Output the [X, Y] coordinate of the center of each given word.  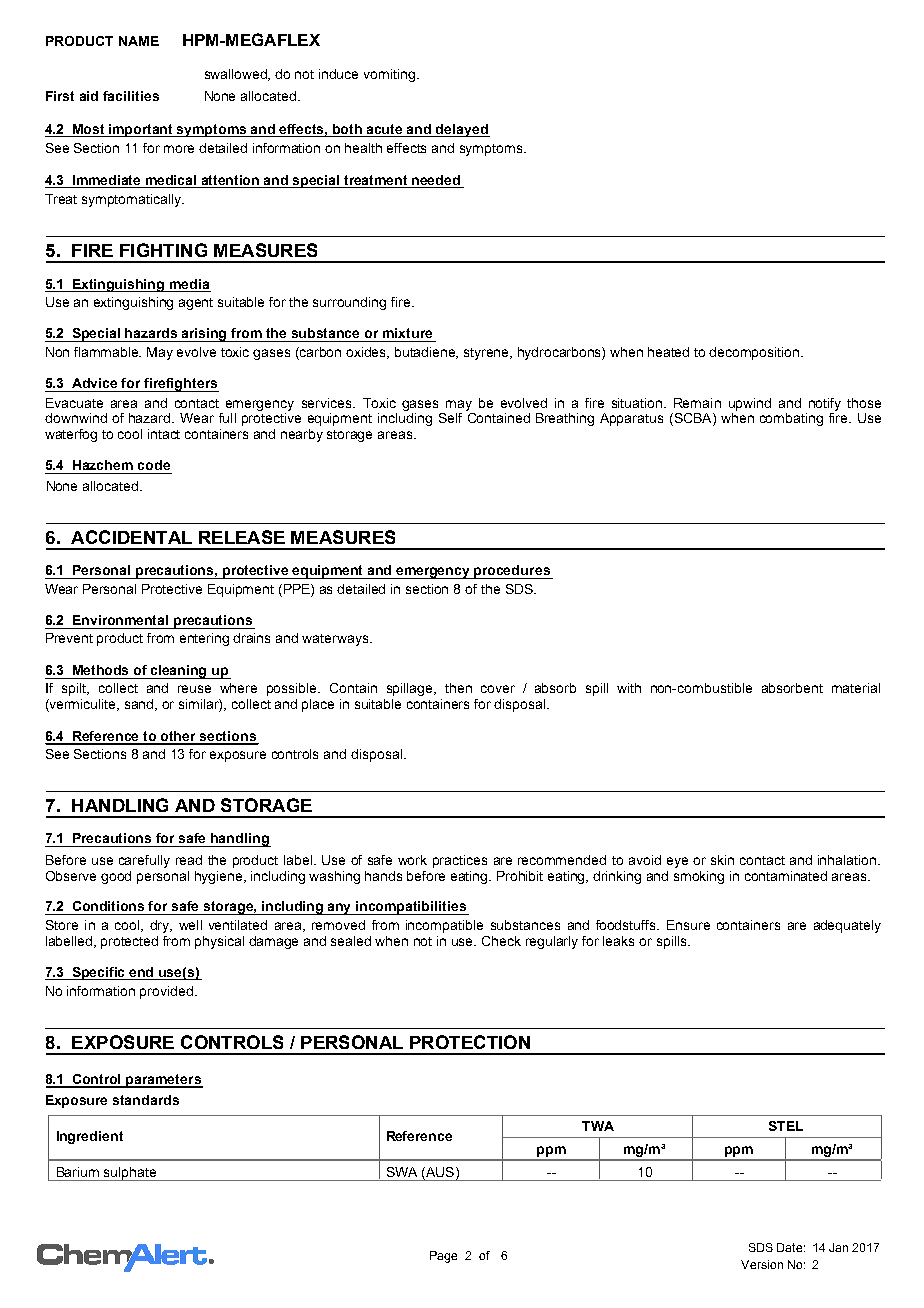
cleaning [179, 672]
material [856, 688]
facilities [131, 96]
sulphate [130, 1174]
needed [436, 180]
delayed [462, 130]
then [458, 688]
